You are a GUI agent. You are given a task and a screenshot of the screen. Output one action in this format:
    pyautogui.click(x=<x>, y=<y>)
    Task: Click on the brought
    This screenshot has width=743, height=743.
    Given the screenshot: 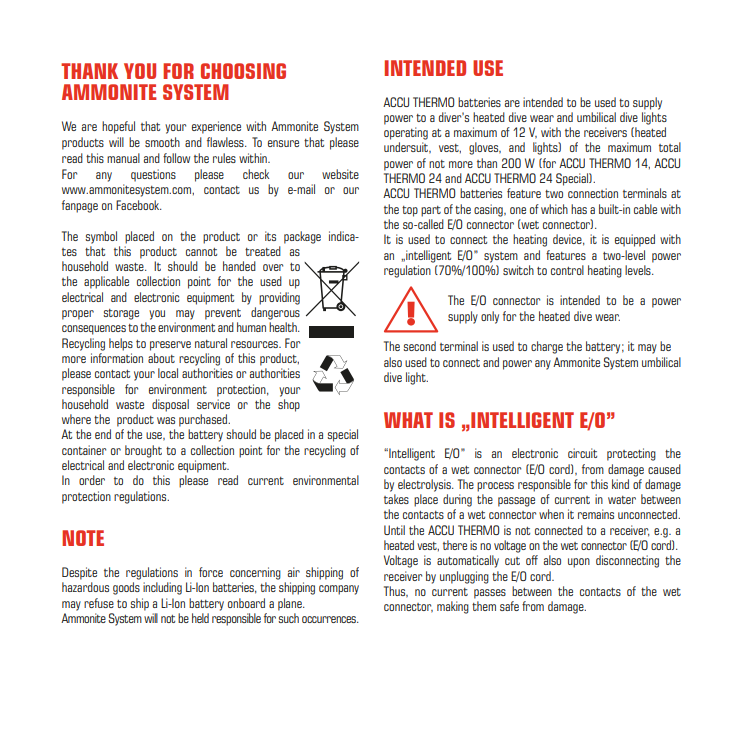 What is the action you would take?
    pyautogui.click(x=143, y=451)
